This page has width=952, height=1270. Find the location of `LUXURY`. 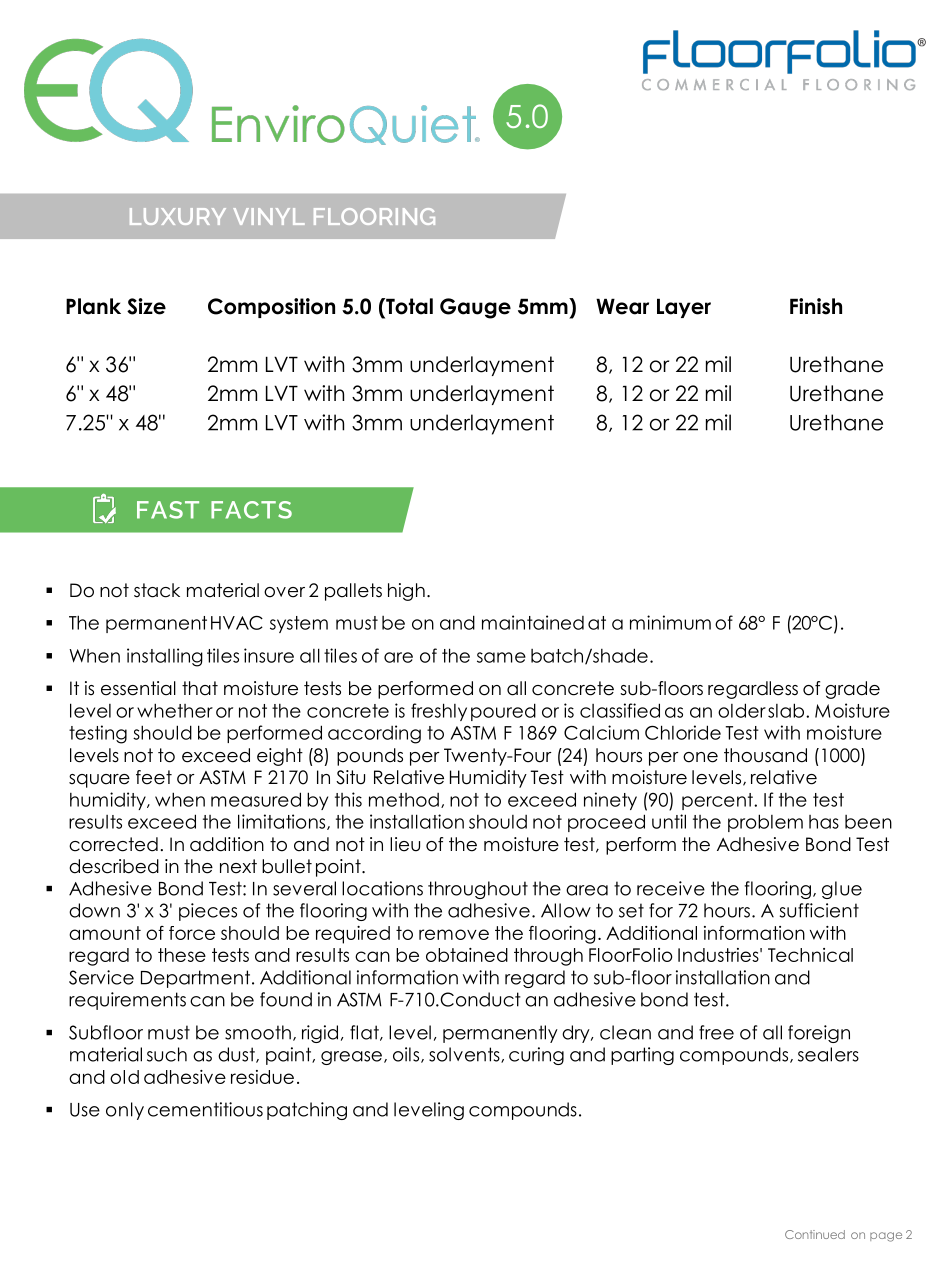

LUXURY is located at coordinates (178, 216).
